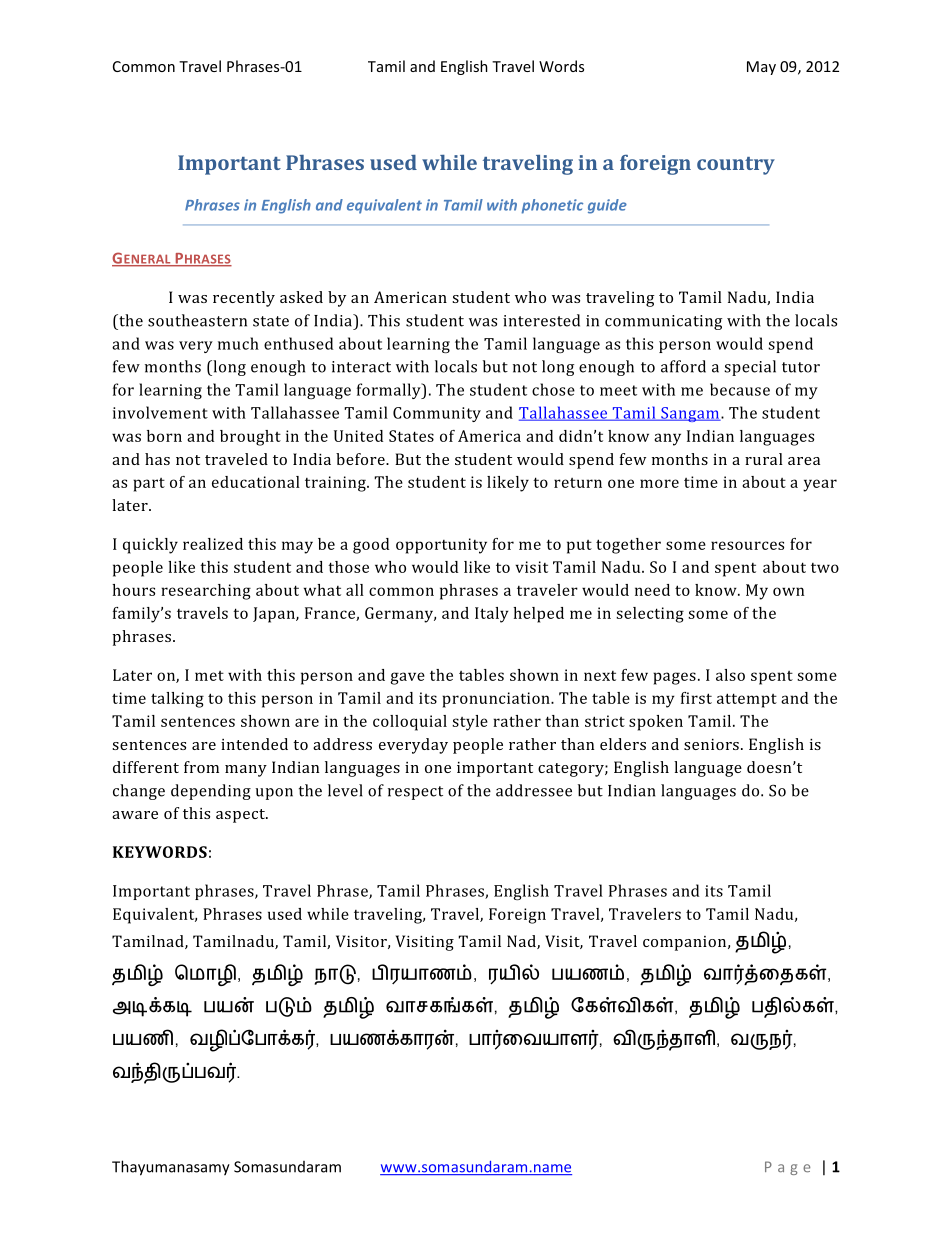 Image resolution: width=952 pixels, height=1233 pixels. Describe the element at coordinates (256, 482) in the screenshot. I see `educational` at that location.
